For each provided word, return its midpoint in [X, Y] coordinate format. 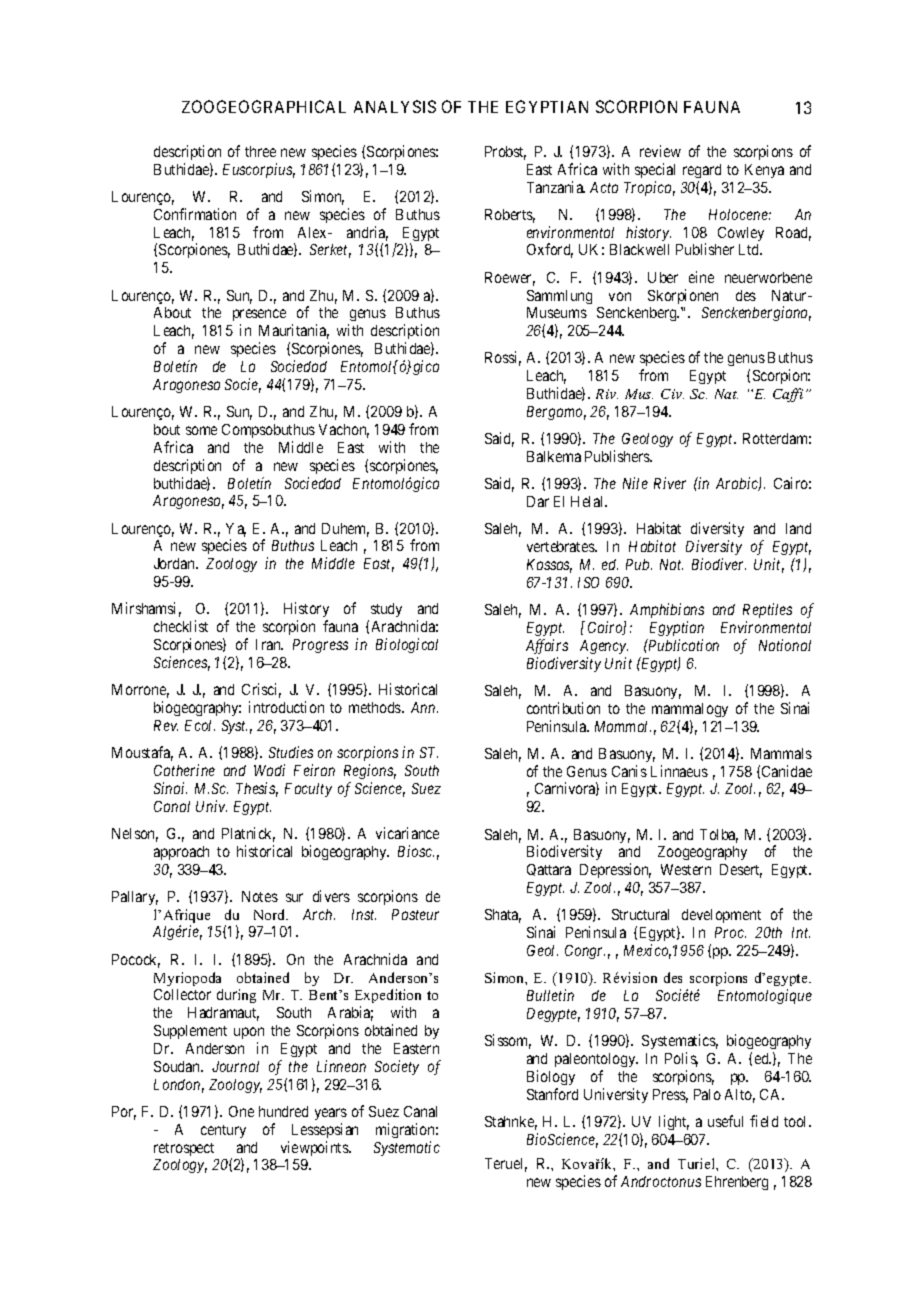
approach [181, 853]
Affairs [547, 646]
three [260, 151]
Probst [505, 153]
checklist [181, 626]
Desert [741, 871]
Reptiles [767, 610]
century [223, 1131]
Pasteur [415, 914]
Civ [672, 394]
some [201, 430]
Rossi [503, 358]
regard [702, 171]
